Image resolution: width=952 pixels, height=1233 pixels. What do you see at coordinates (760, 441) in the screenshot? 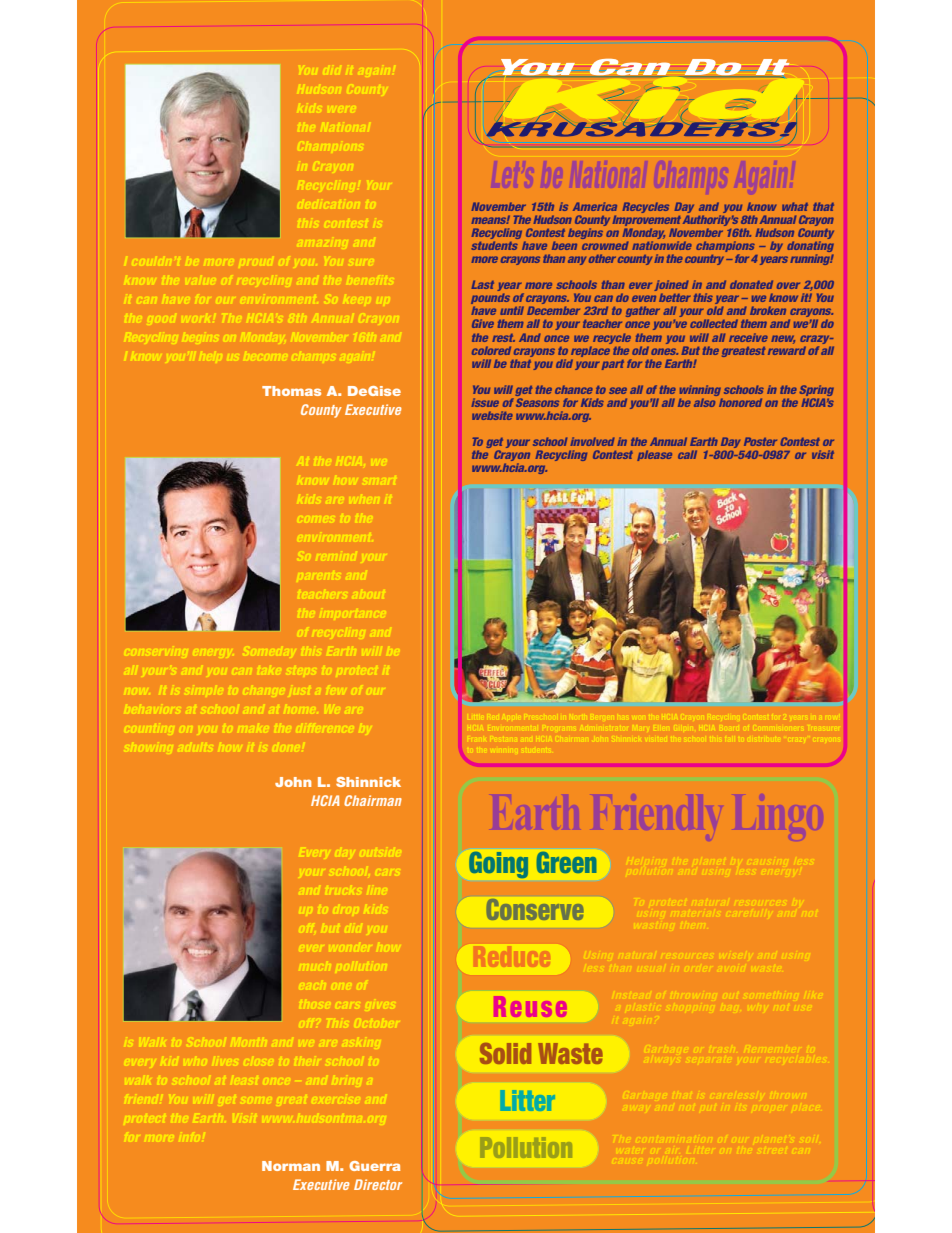
I see `Poster` at bounding box center [760, 441].
